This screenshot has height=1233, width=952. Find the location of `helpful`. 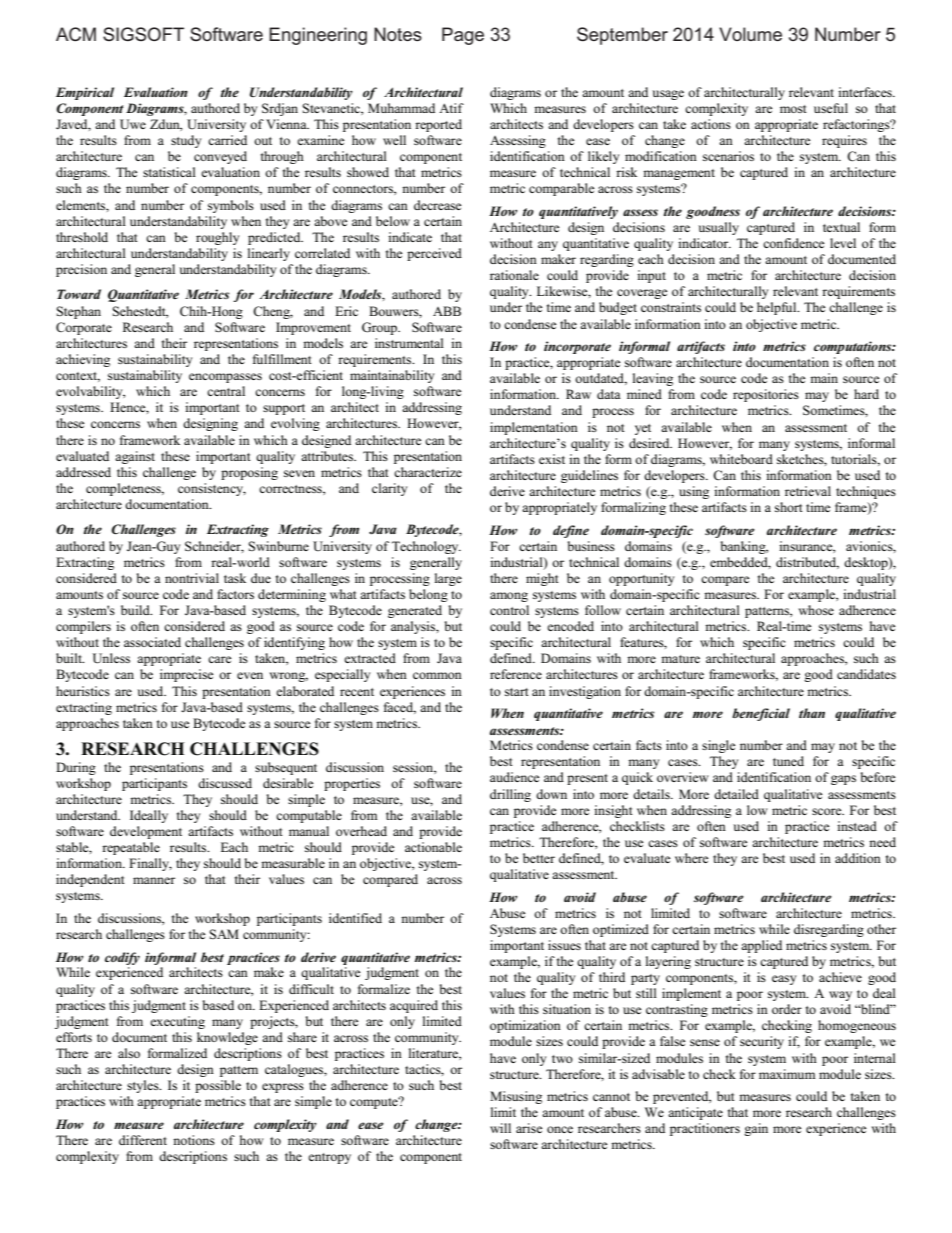

helpful is located at coordinates (778, 308).
